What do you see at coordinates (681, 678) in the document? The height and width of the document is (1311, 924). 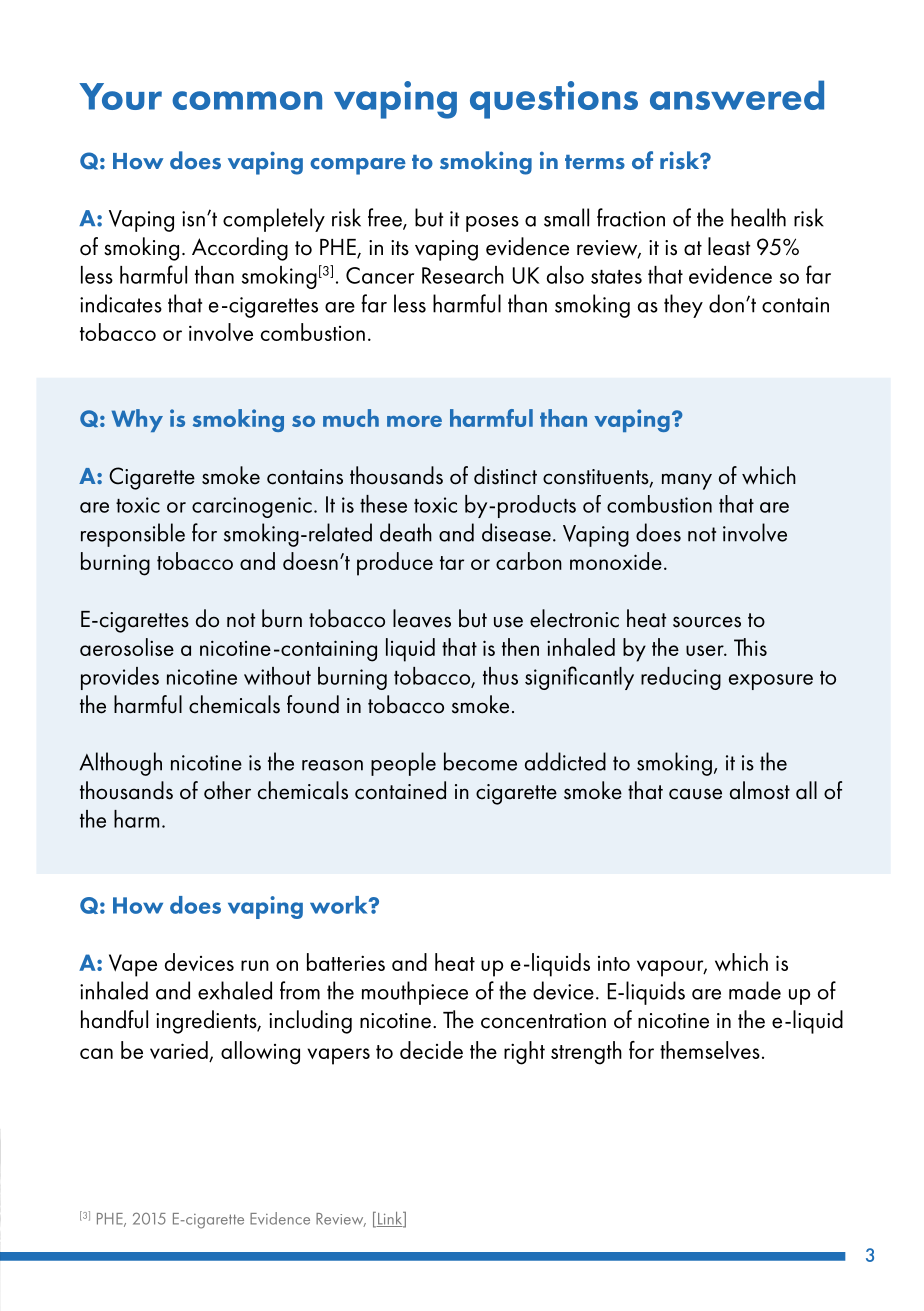 I see `reducing` at bounding box center [681, 678].
